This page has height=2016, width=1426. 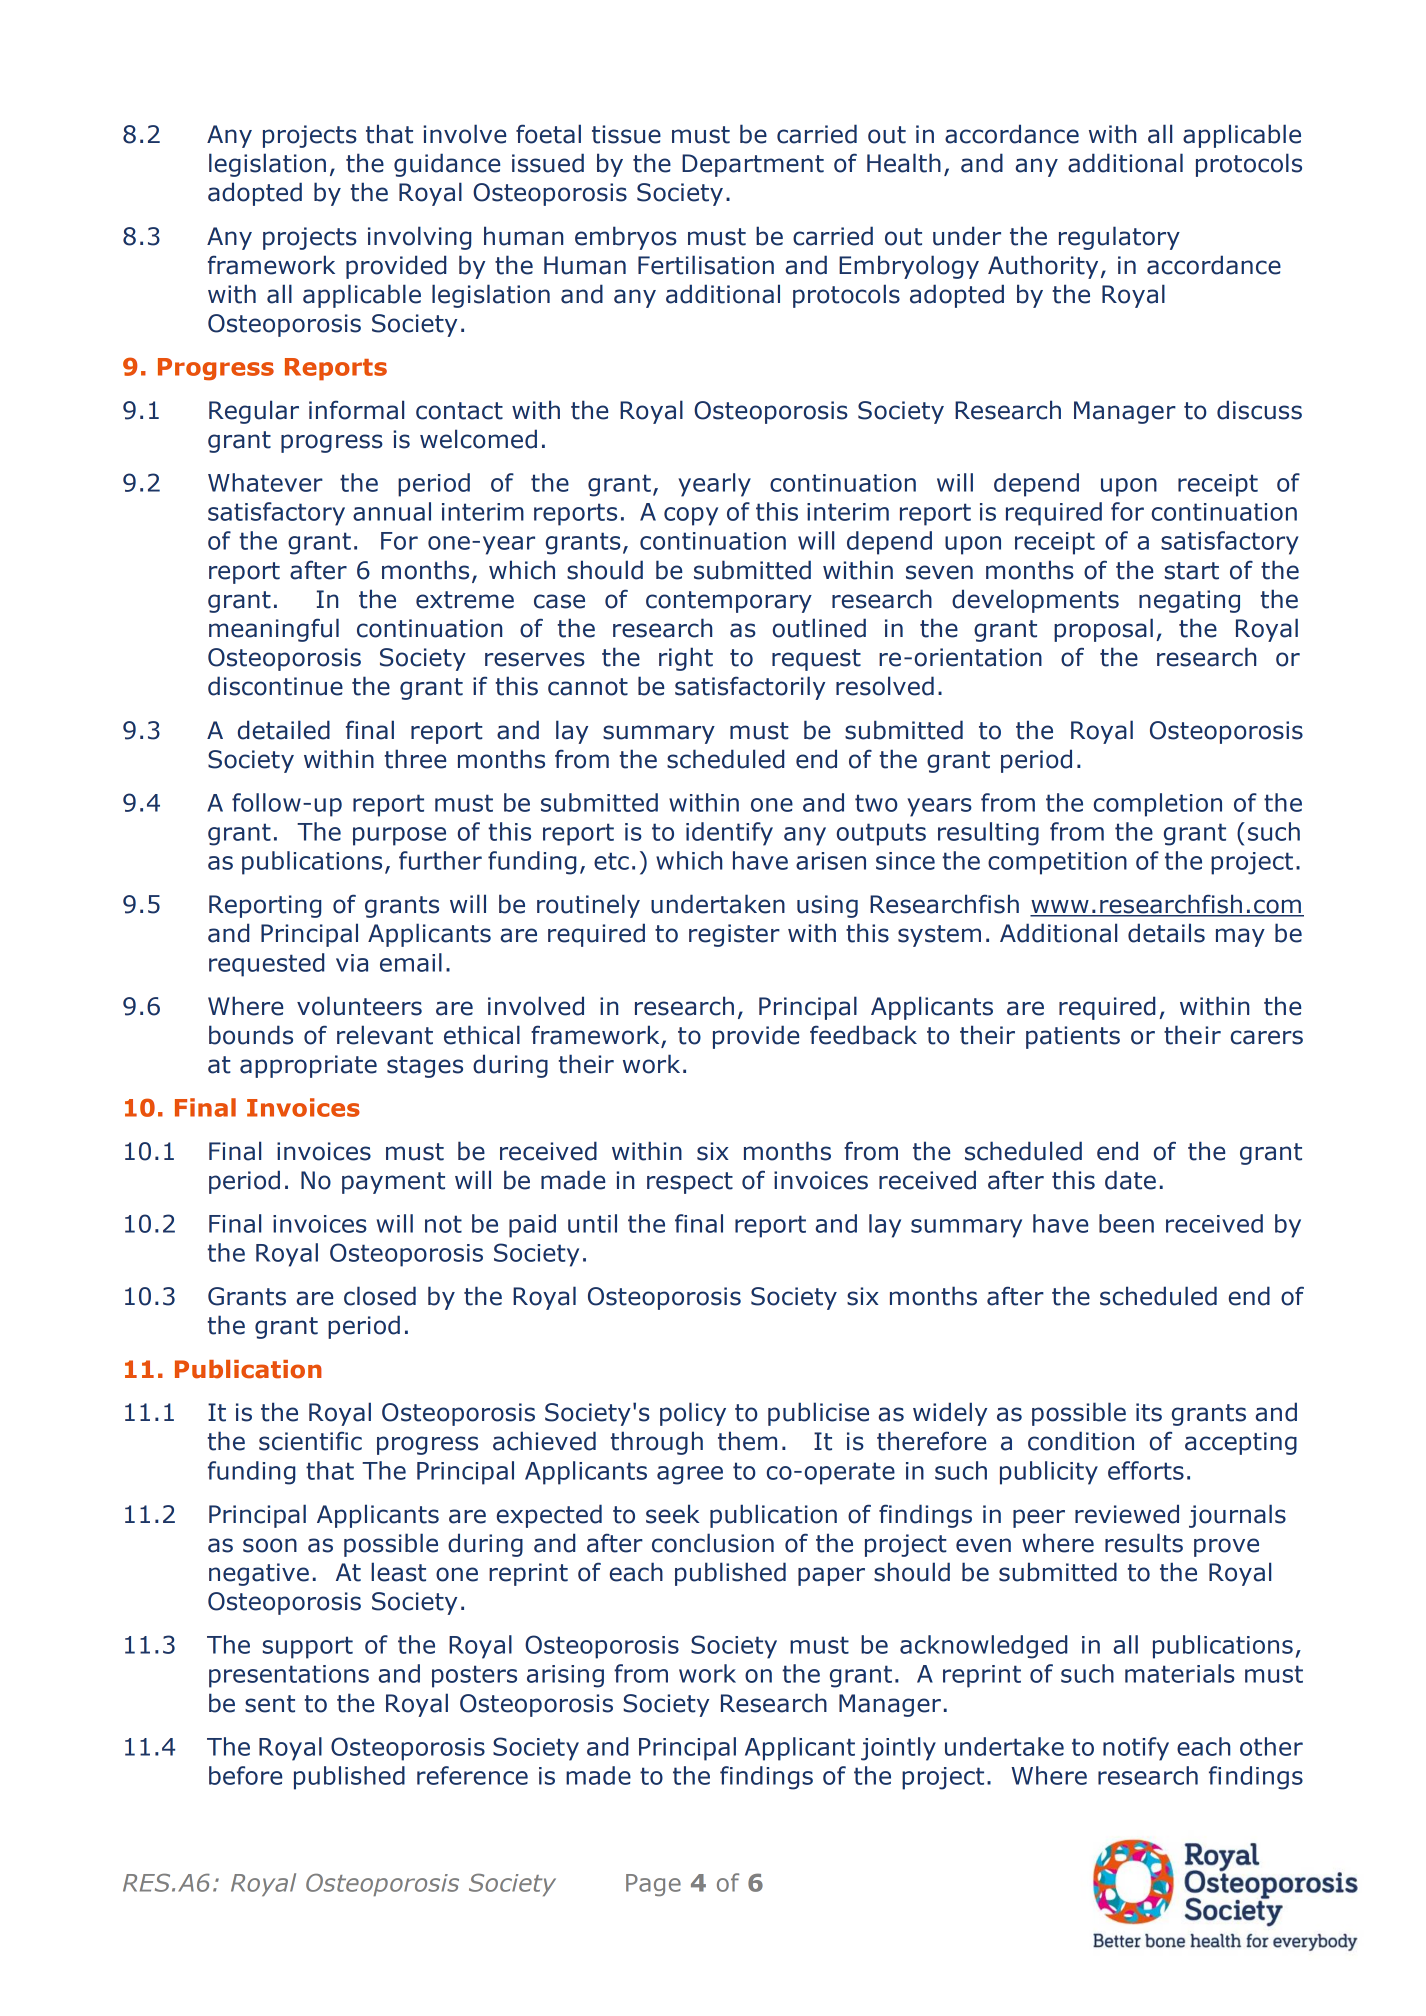 I want to click on register, so click(x=734, y=935).
